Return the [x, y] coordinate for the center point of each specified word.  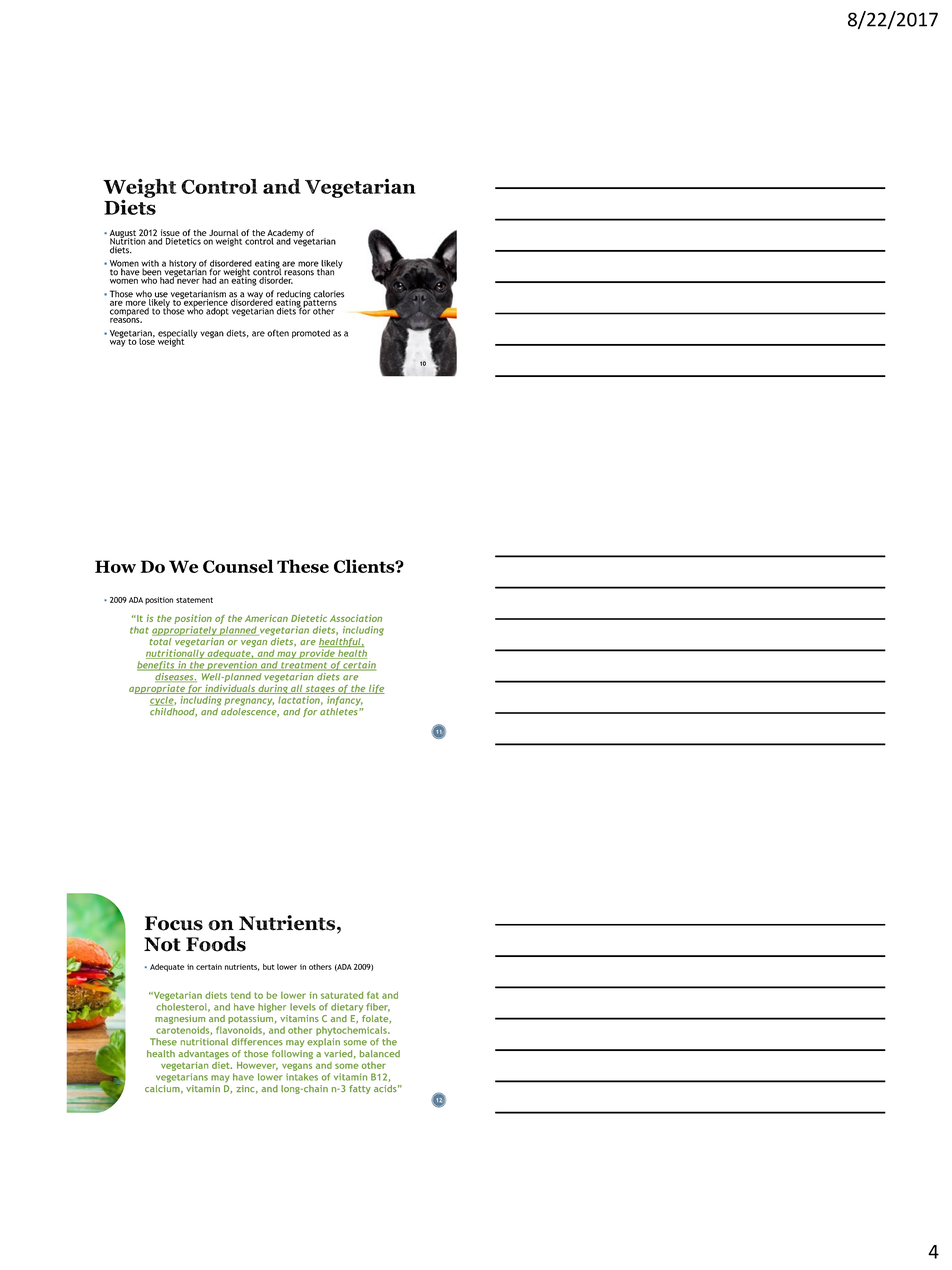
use [161, 296]
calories [328, 294]
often [278, 333]
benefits [157, 666]
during [273, 689]
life [376, 689]
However [257, 1066]
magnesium [180, 1021]
